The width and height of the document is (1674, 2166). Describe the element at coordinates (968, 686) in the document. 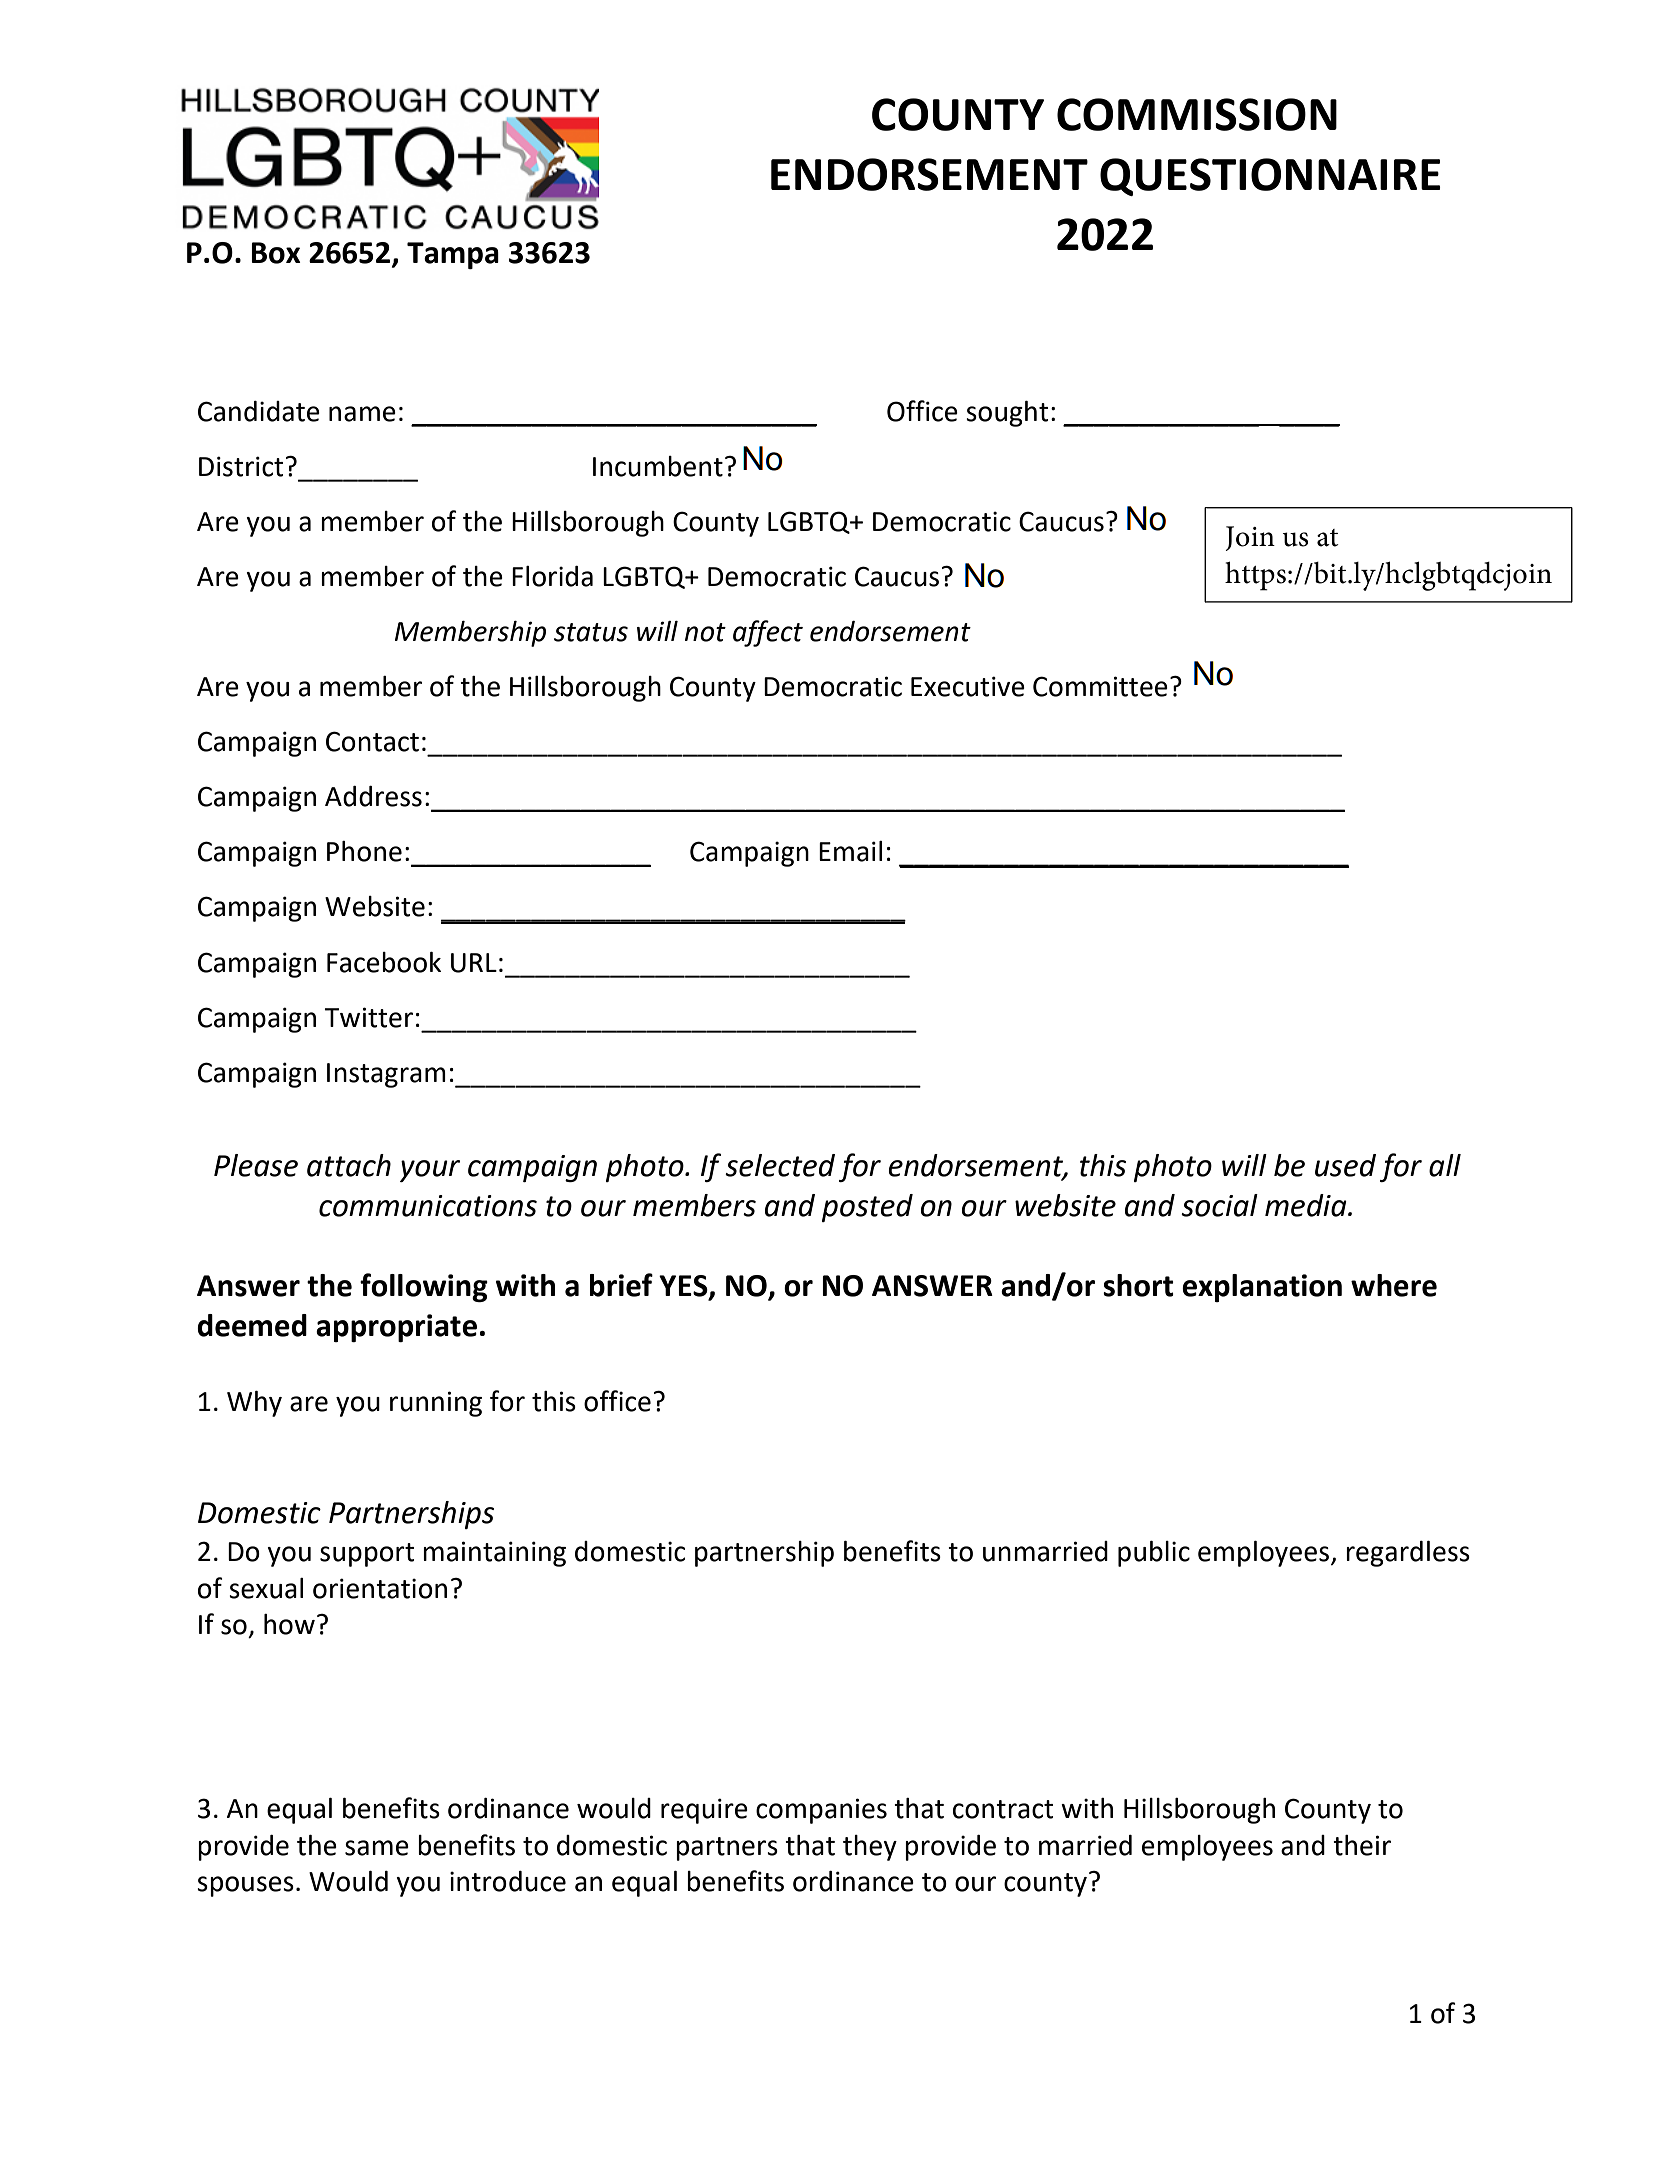

I see `Executive` at that location.
